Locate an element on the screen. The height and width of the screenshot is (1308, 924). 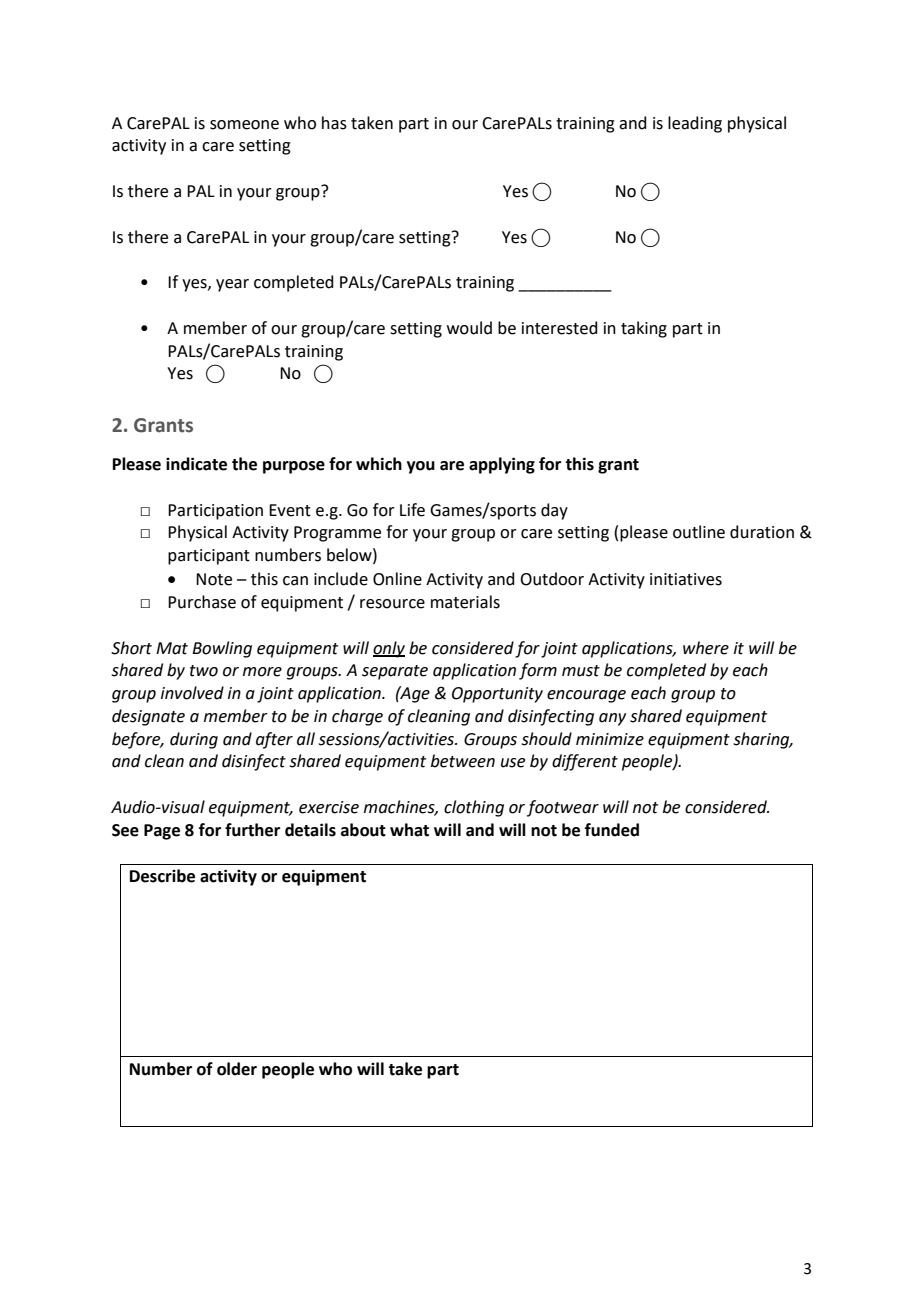
materials is located at coordinates (465, 602).
